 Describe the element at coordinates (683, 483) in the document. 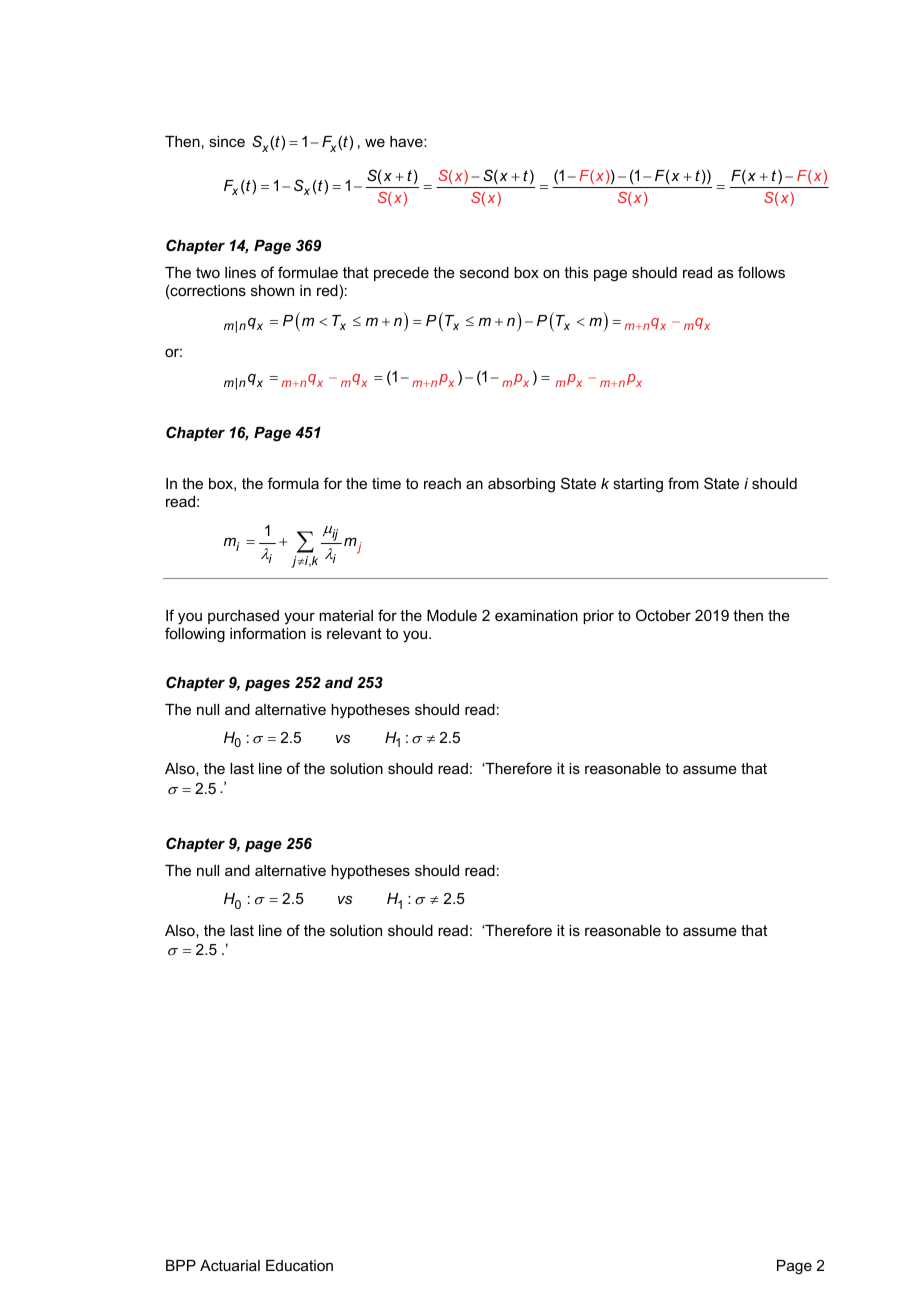

I see `from` at that location.
